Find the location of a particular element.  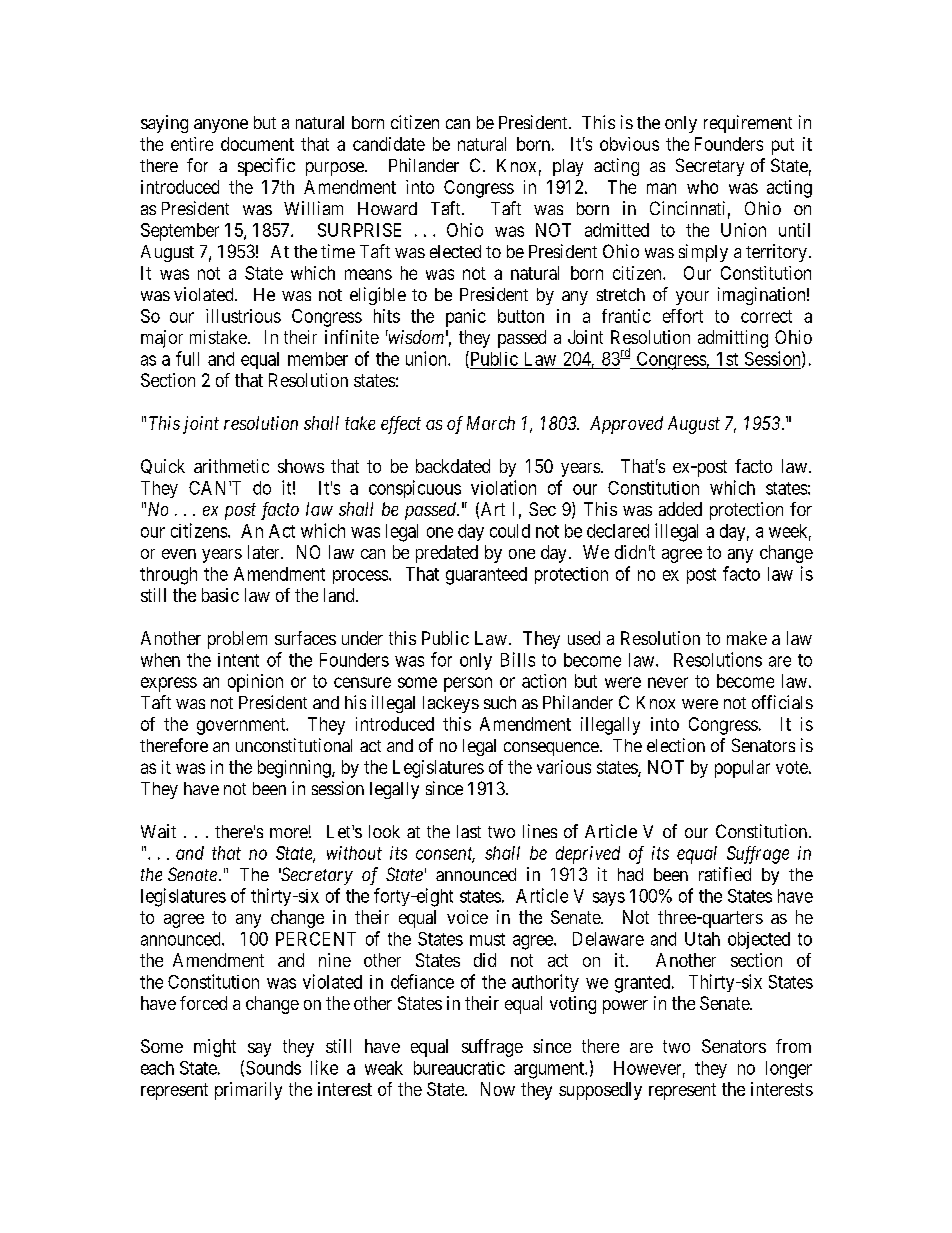

who is located at coordinates (702, 187).
